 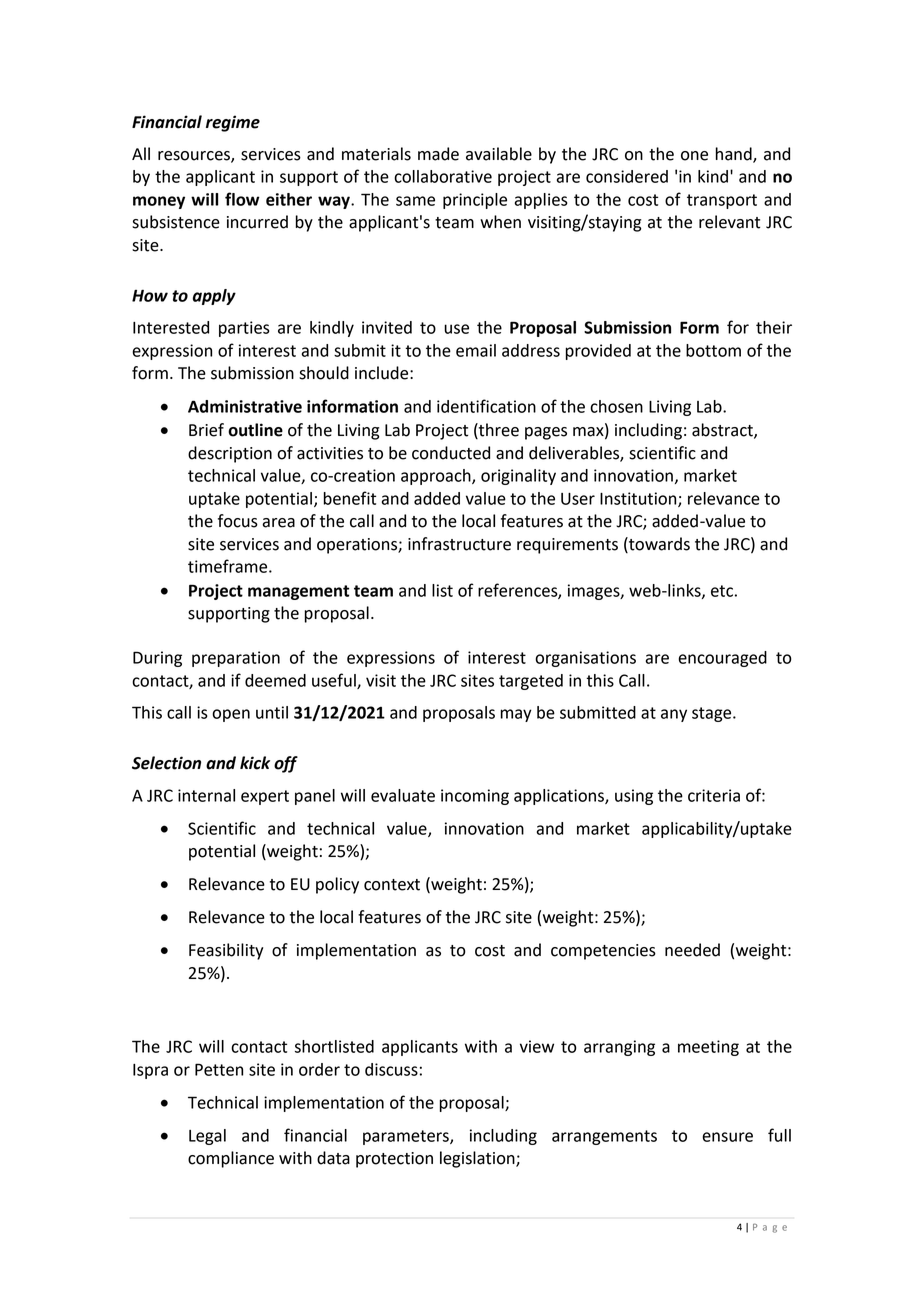 I want to click on legislation, so click(x=478, y=1159).
